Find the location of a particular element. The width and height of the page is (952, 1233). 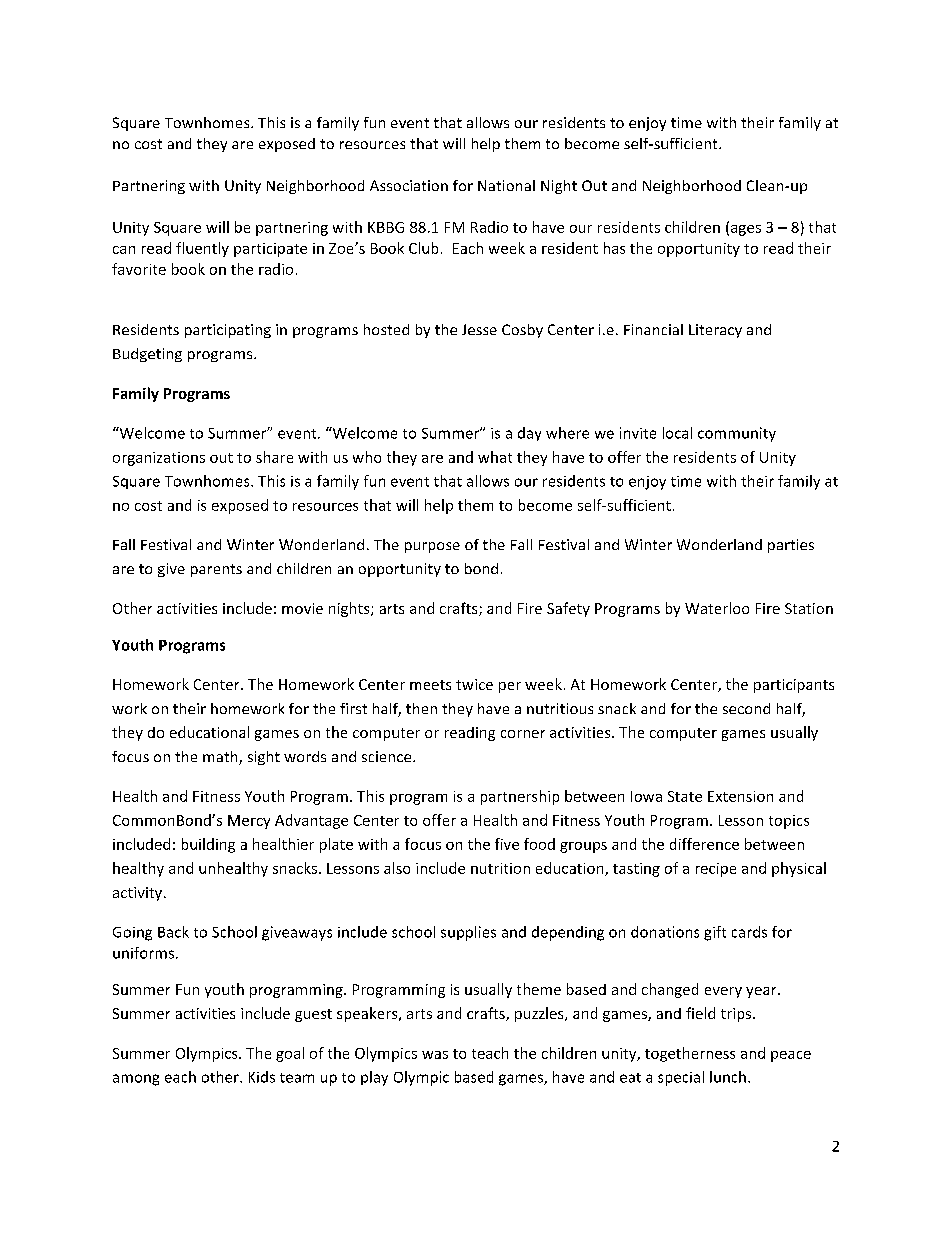

National is located at coordinates (506, 185).
